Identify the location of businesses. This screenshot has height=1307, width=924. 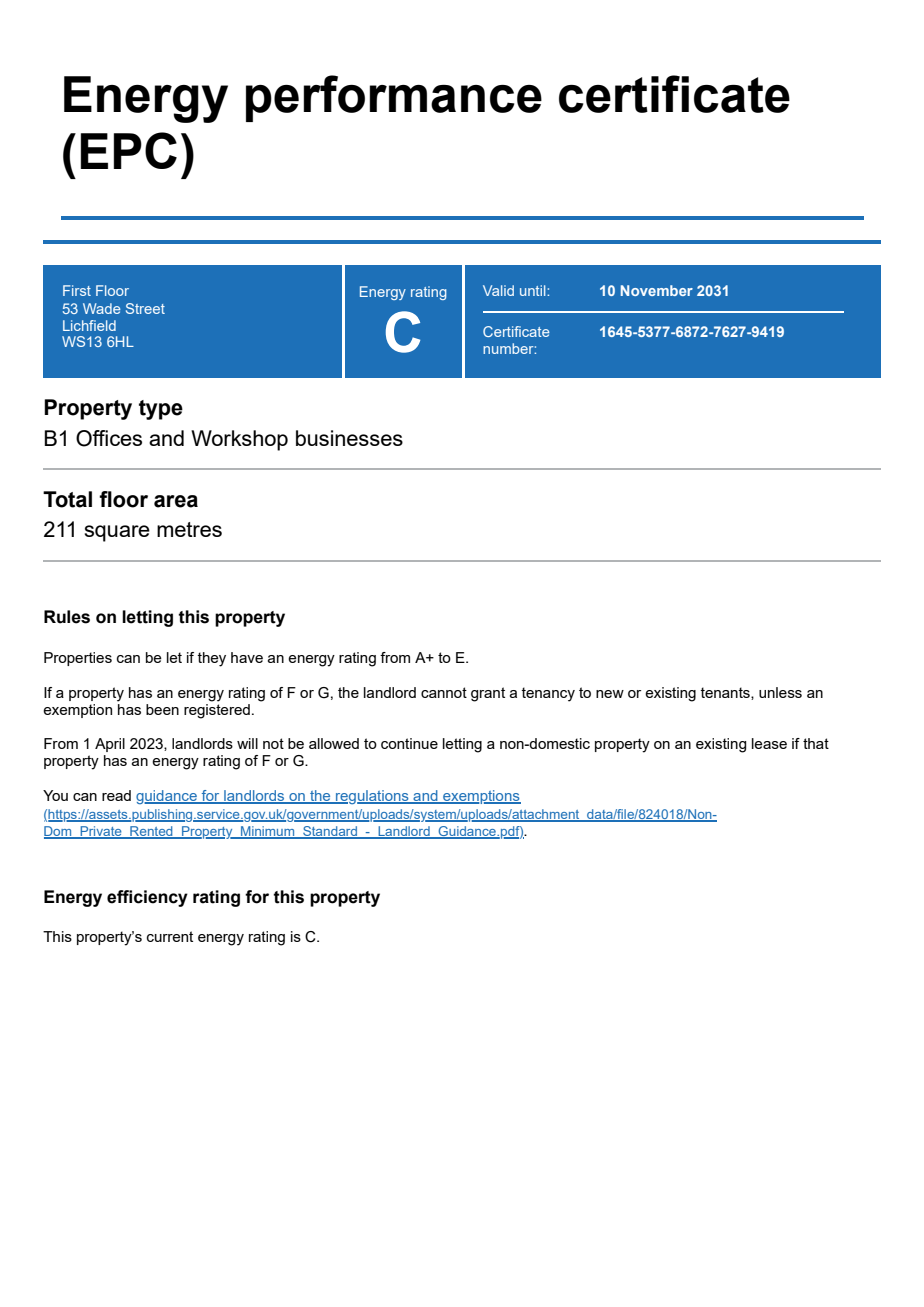
(349, 438).
